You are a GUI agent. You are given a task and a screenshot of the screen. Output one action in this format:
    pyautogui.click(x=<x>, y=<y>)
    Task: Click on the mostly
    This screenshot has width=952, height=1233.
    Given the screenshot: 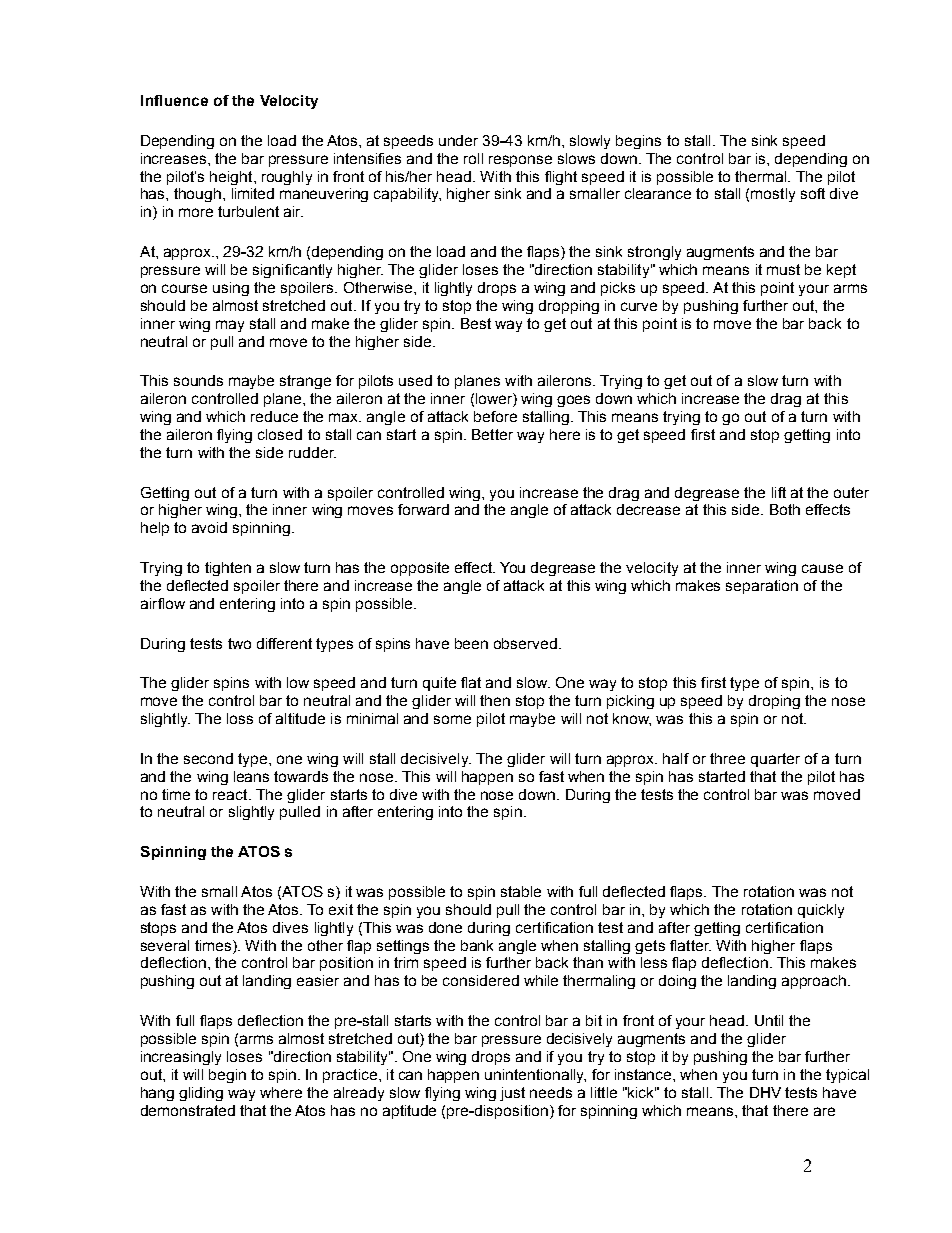 What is the action you would take?
    pyautogui.click(x=773, y=195)
